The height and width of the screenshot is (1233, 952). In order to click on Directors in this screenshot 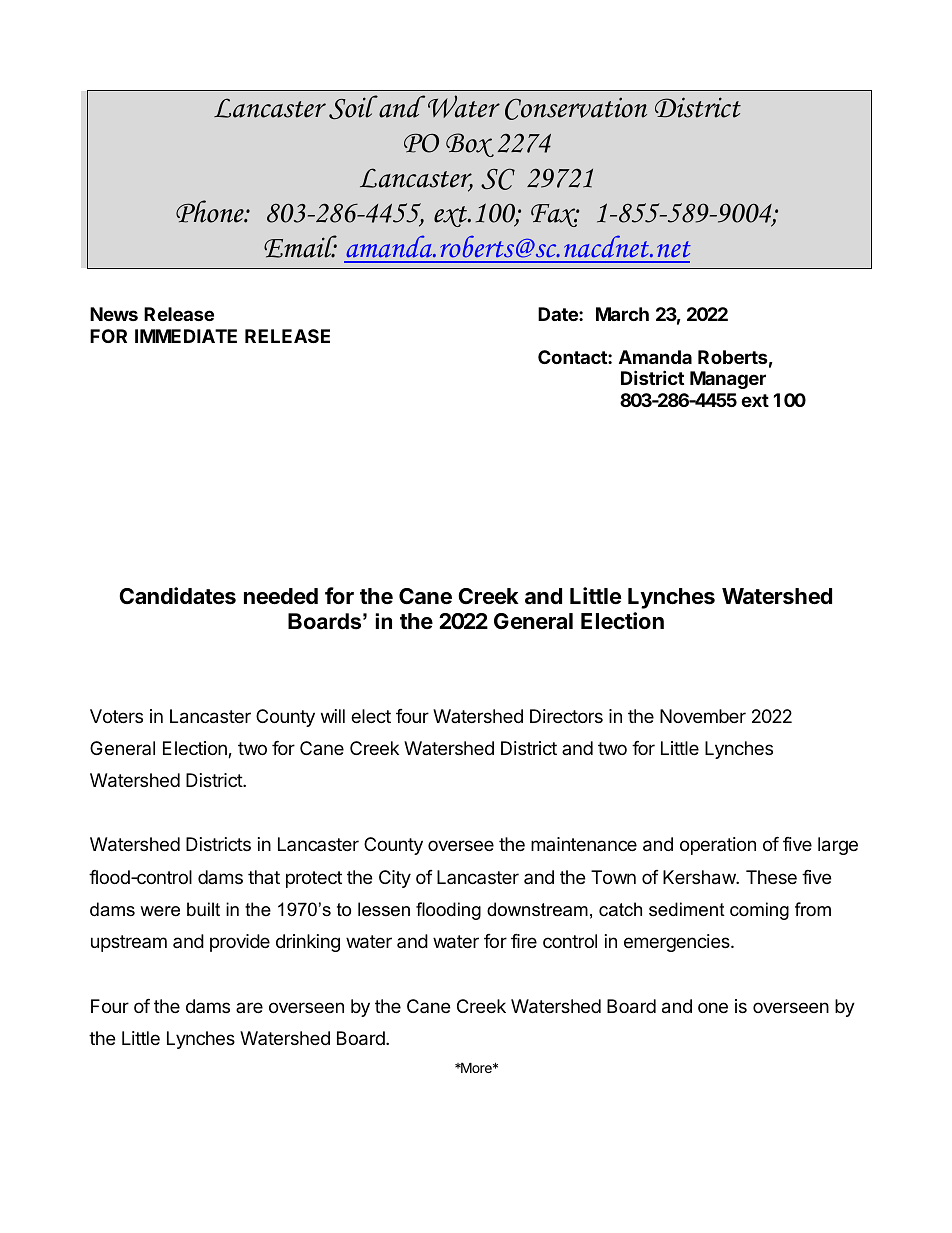, I will do `click(566, 716)`.
